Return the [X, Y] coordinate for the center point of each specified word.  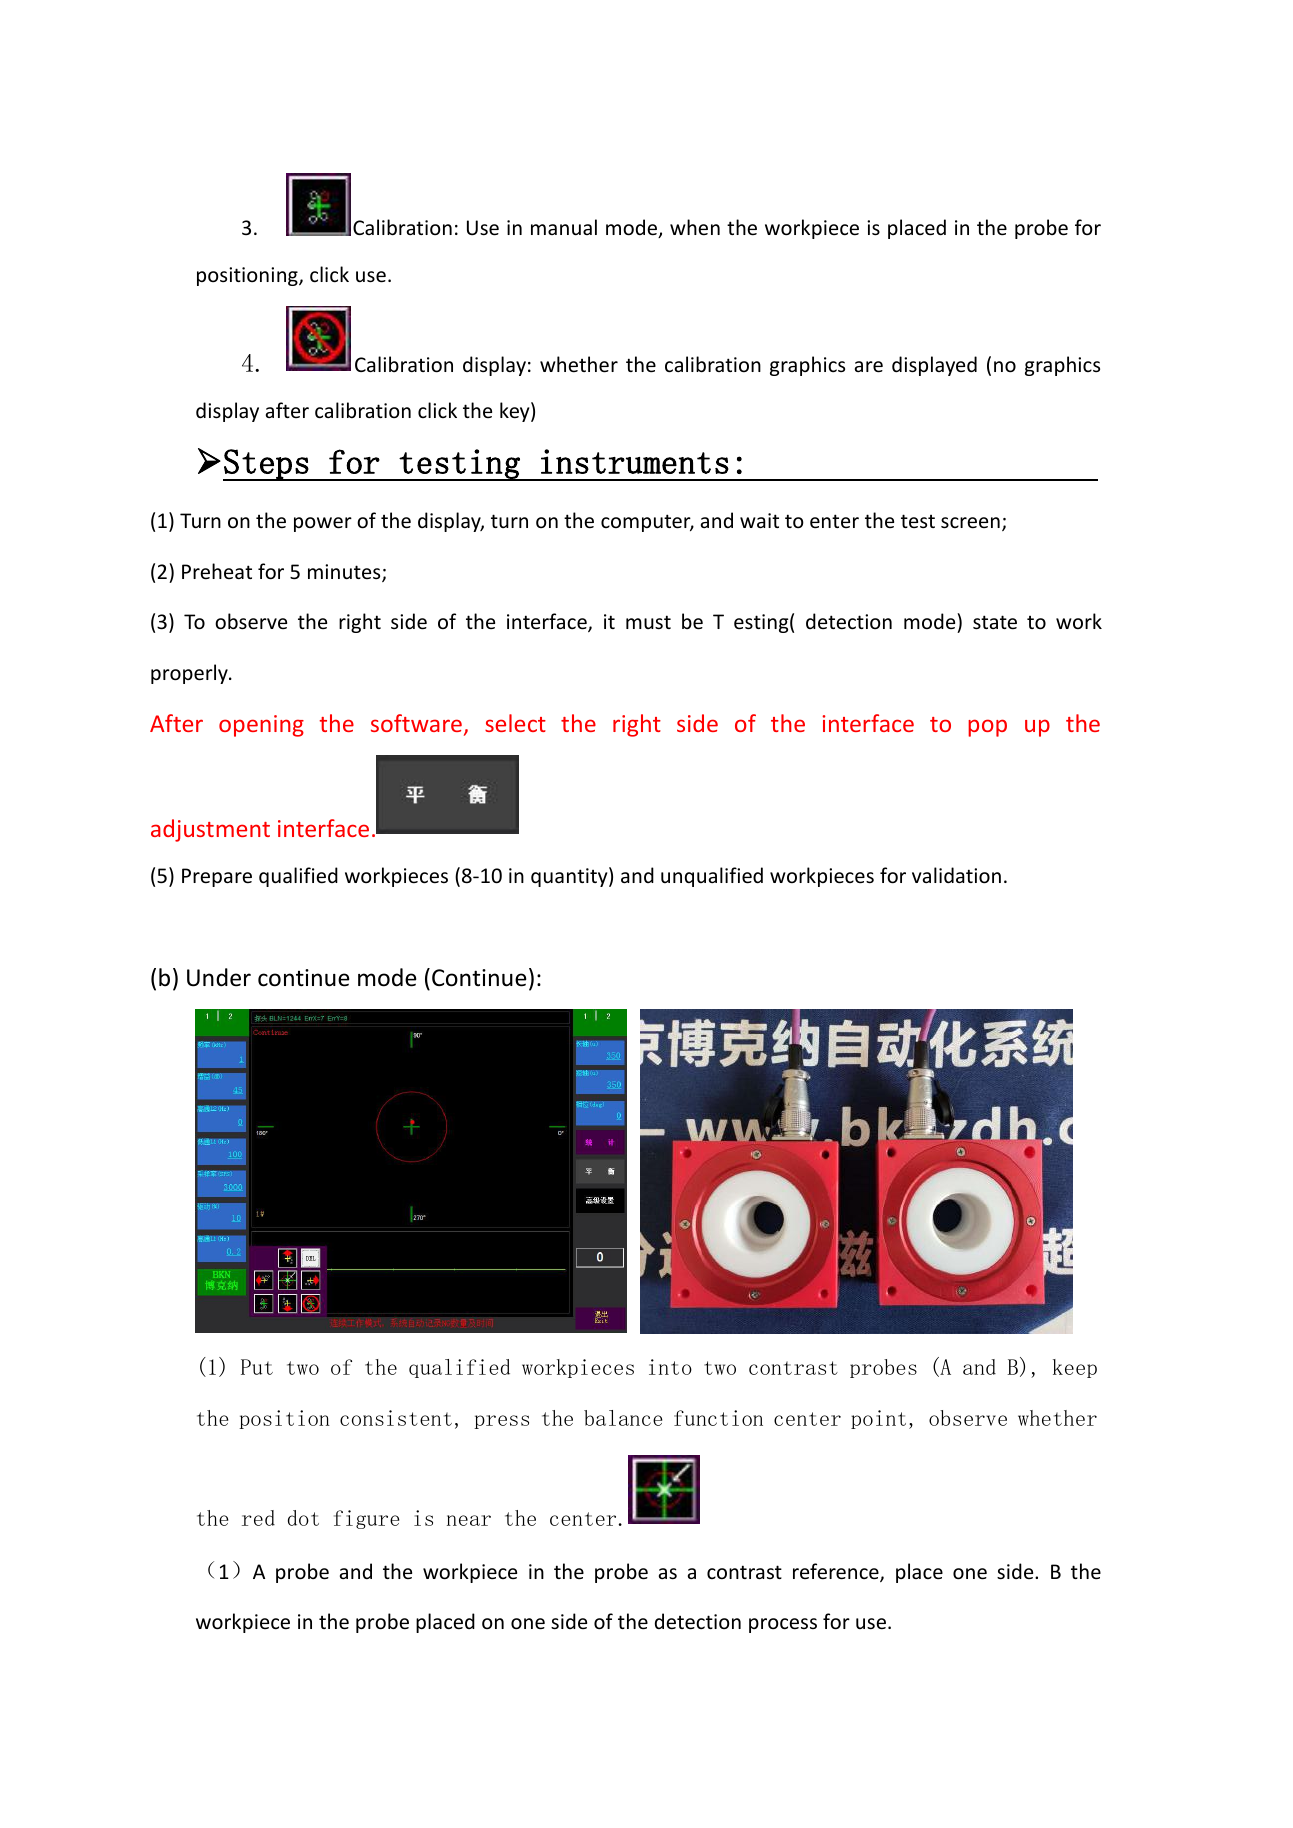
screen [970, 523]
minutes [345, 573]
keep [1075, 1368]
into [670, 1367]
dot [303, 1518]
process [783, 1625]
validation [956, 875]
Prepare [217, 877]
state [995, 622]
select [515, 723]
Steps [266, 465]
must [648, 622]
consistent [396, 1418]
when [695, 227]
